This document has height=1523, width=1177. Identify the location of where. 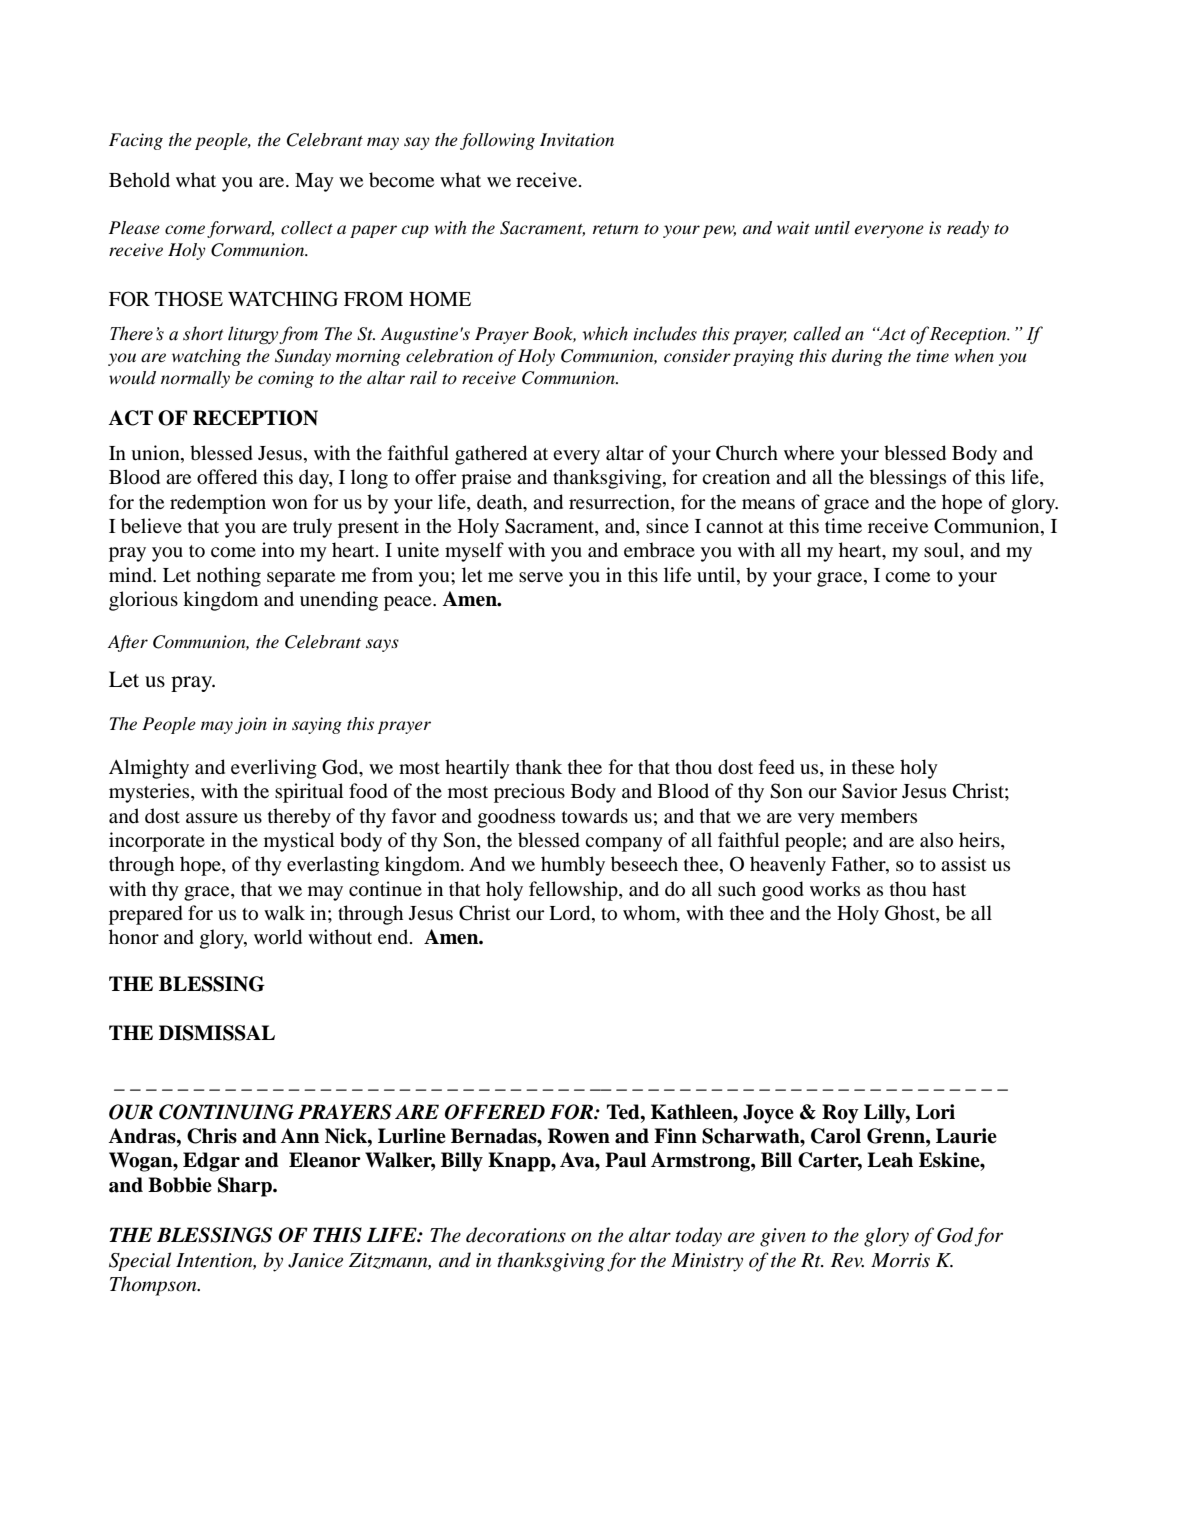
(809, 452).
